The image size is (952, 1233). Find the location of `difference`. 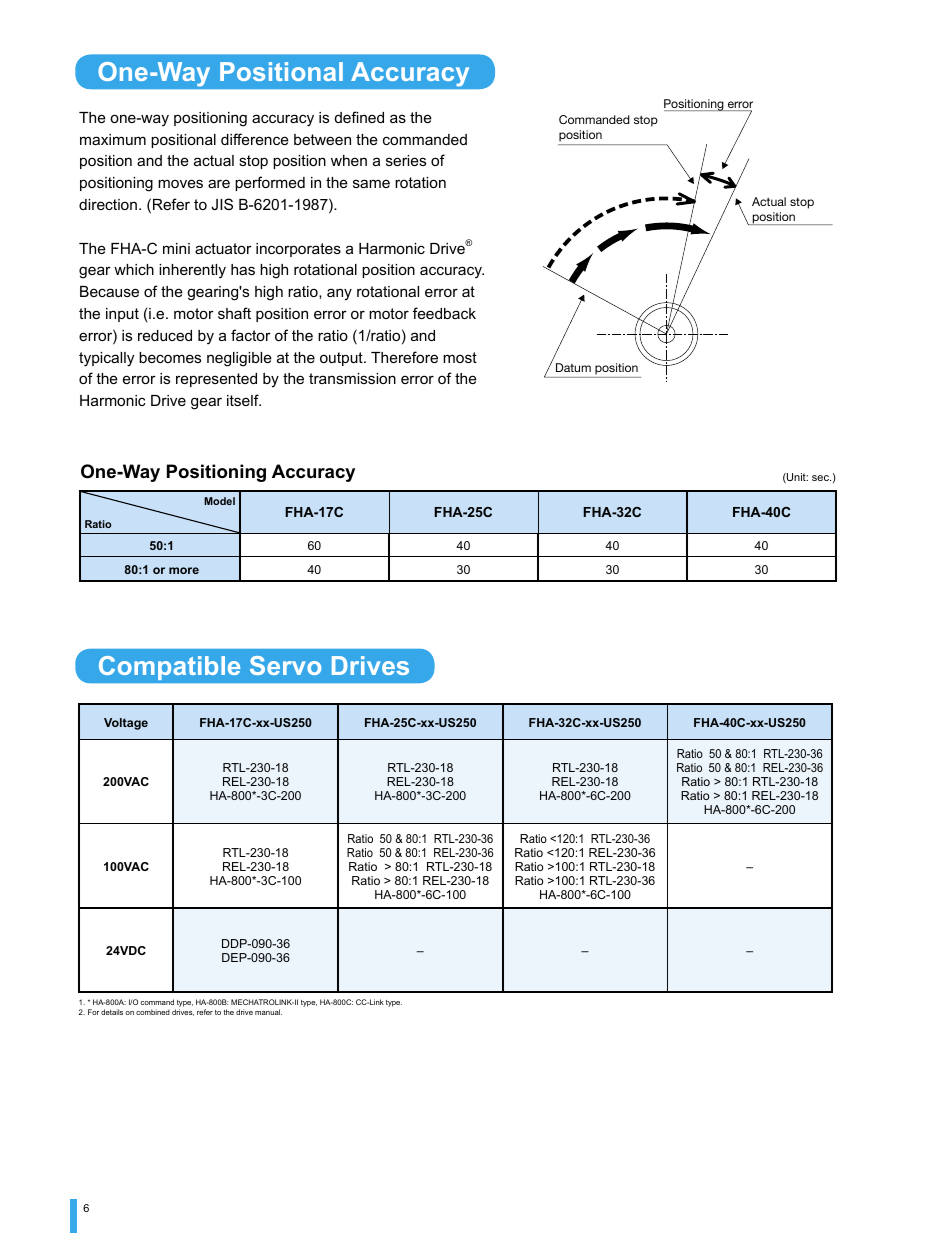

difference is located at coordinates (255, 139).
